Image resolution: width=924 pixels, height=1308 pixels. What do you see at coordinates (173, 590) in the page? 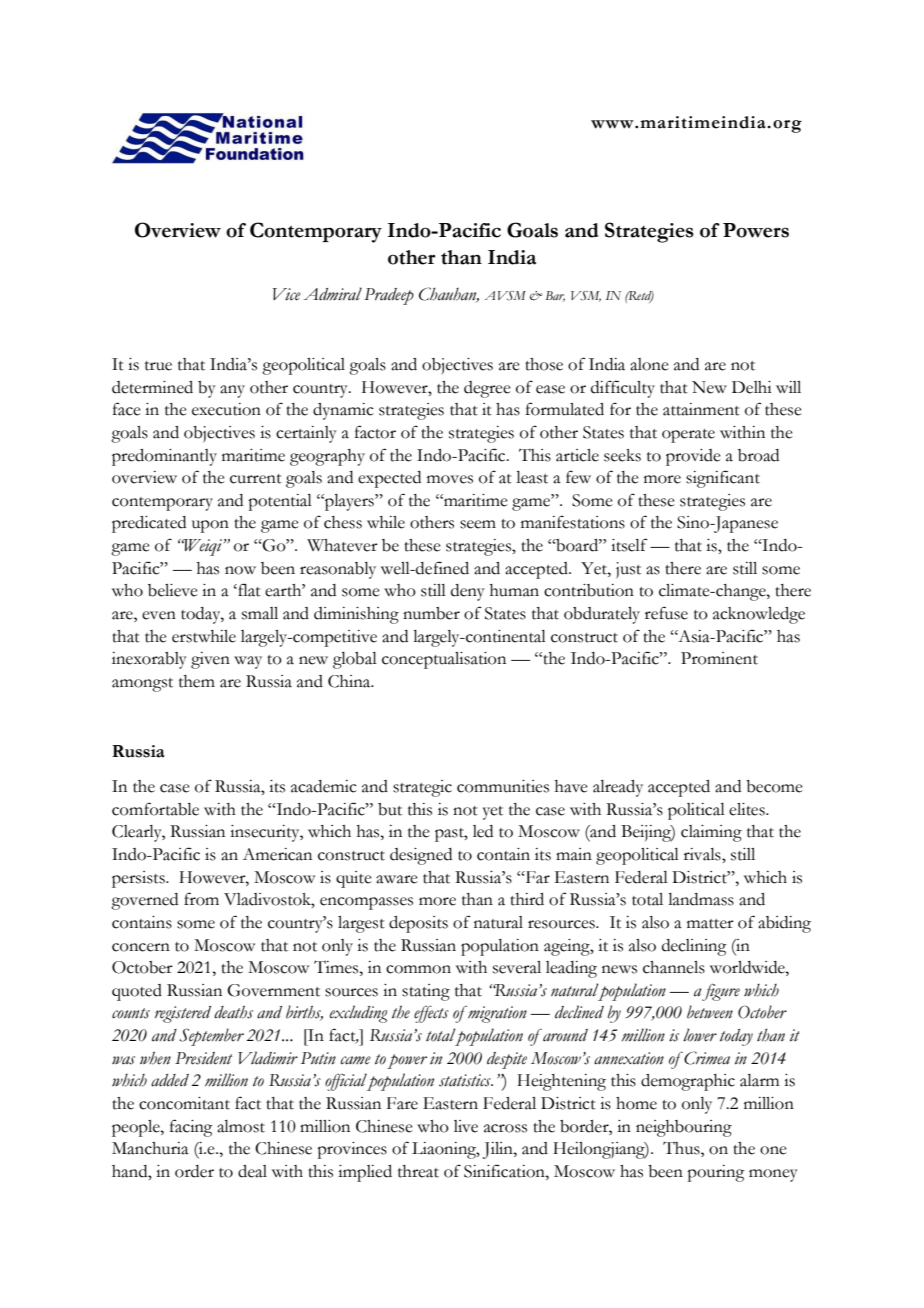
I see `believe` at bounding box center [173, 590].
